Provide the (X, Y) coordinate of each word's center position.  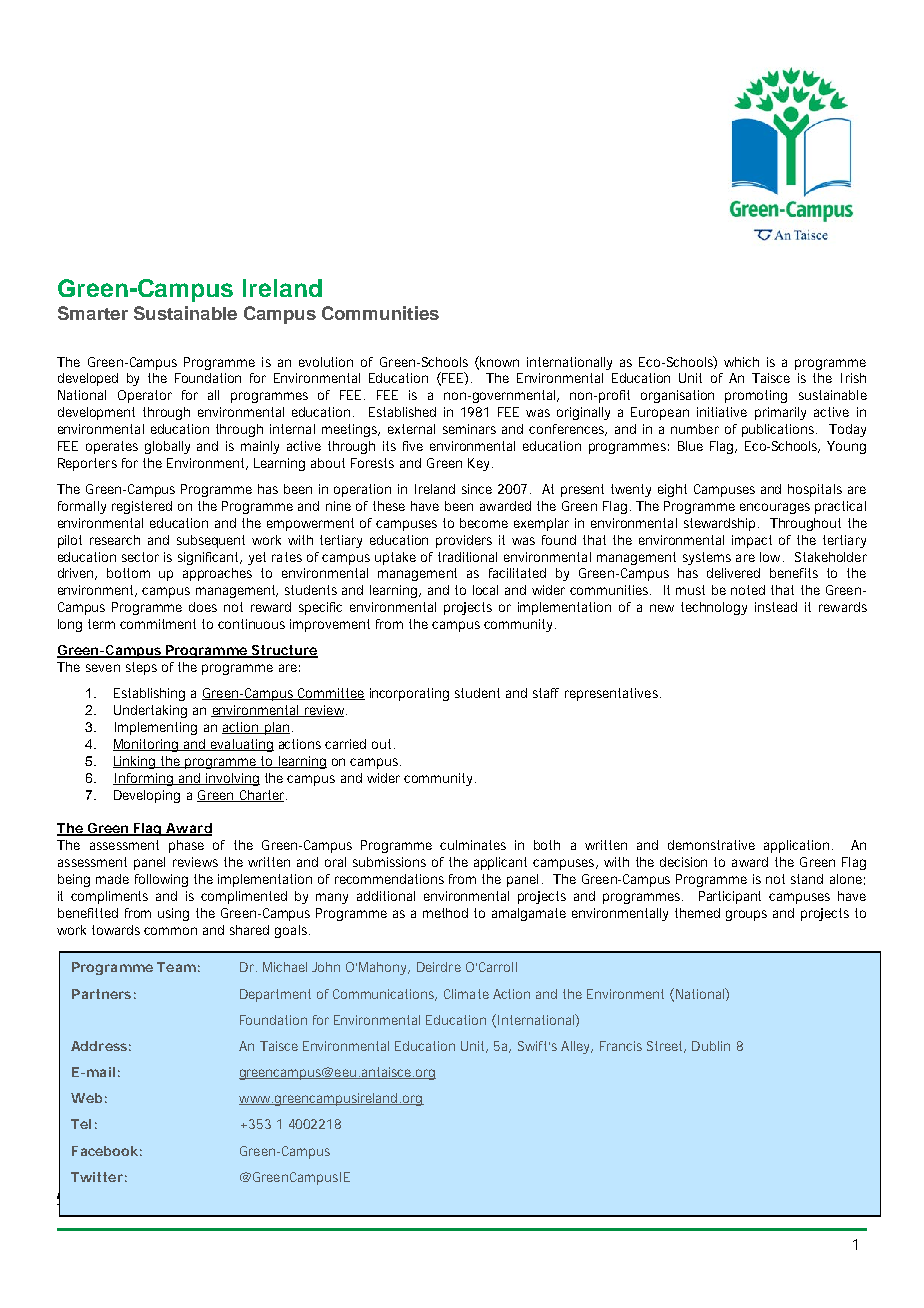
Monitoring (147, 745)
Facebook (105, 1151)
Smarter (93, 313)
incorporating (409, 694)
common (170, 931)
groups (746, 915)
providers (464, 541)
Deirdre (439, 967)
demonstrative (711, 845)
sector (140, 557)
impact (752, 541)
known (498, 362)
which (741, 362)
